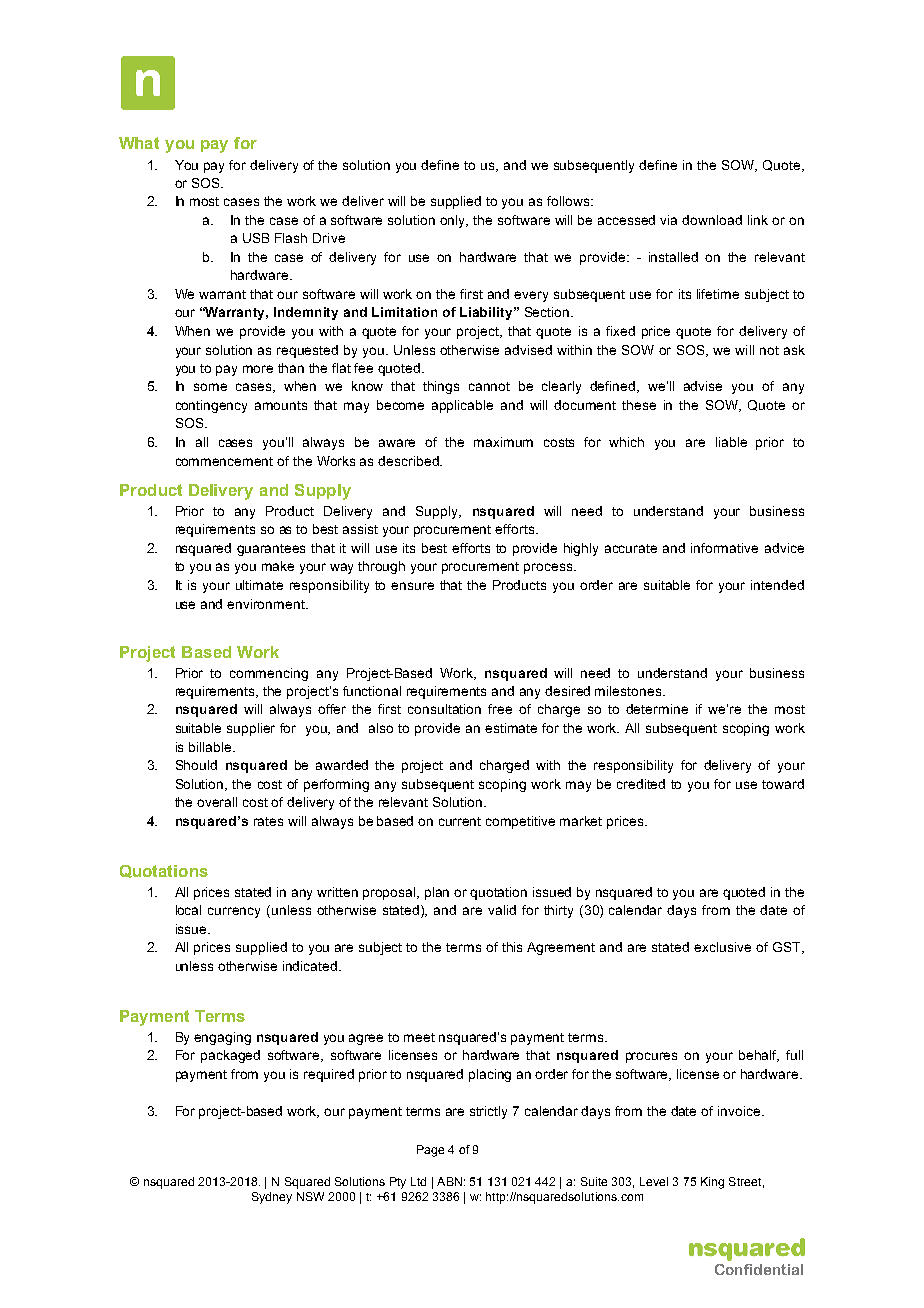 The image size is (924, 1308). What do you see at coordinates (454, 221) in the page?
I see `only` at bounding box center [454, 221].
